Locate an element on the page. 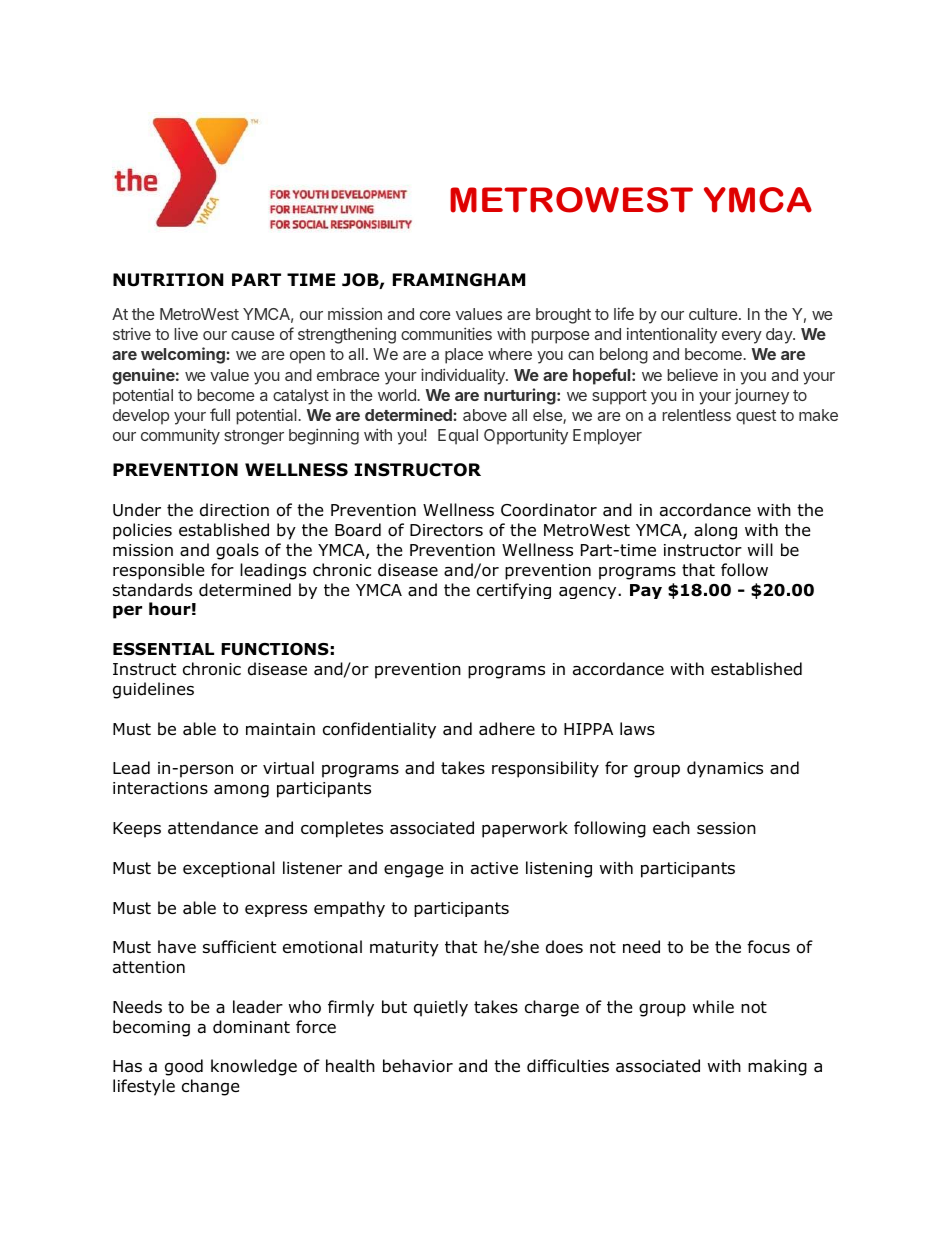 This page has height=1233, width=952. core is located at coordinates (435, 315).
